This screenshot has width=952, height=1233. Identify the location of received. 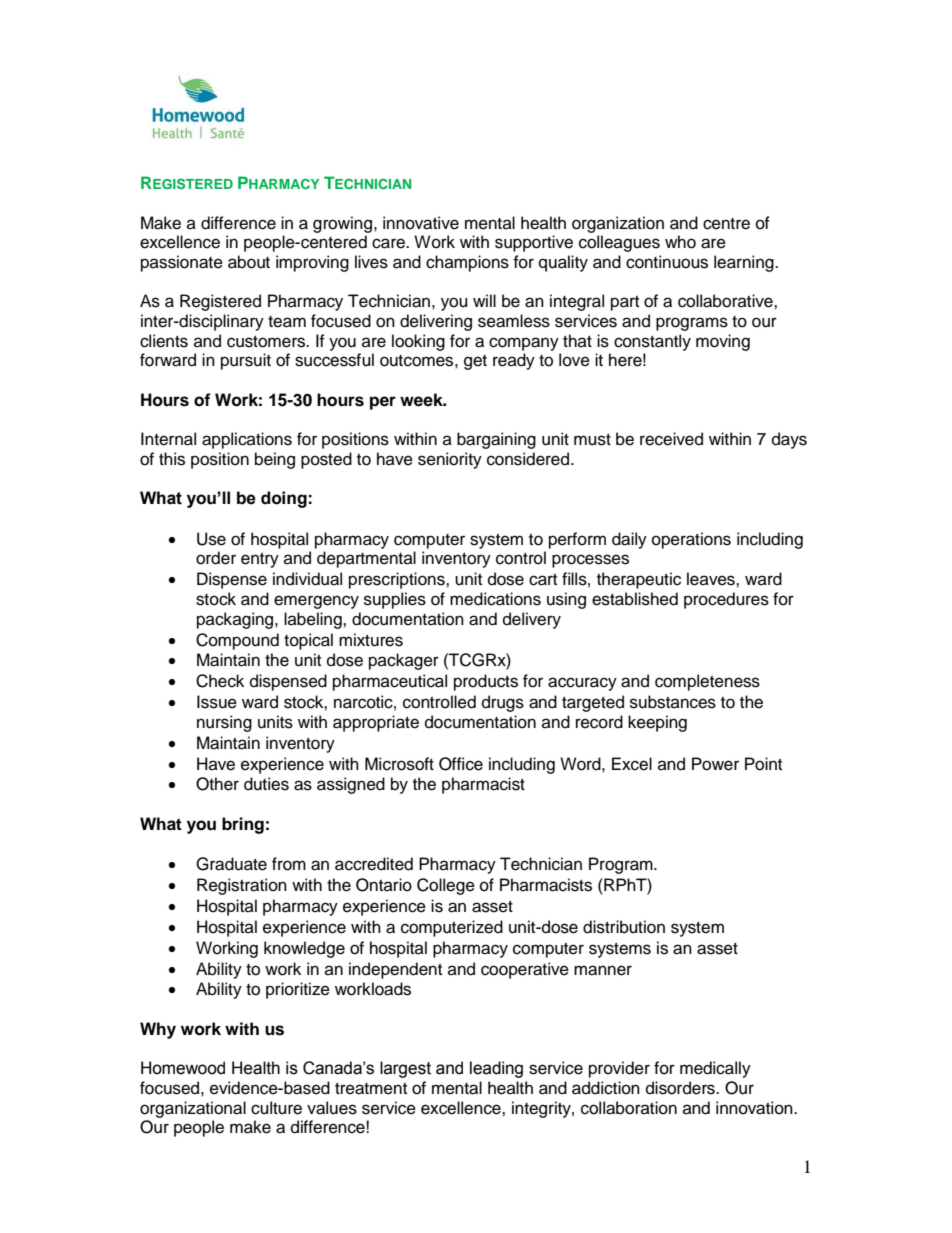
(671, 439).
